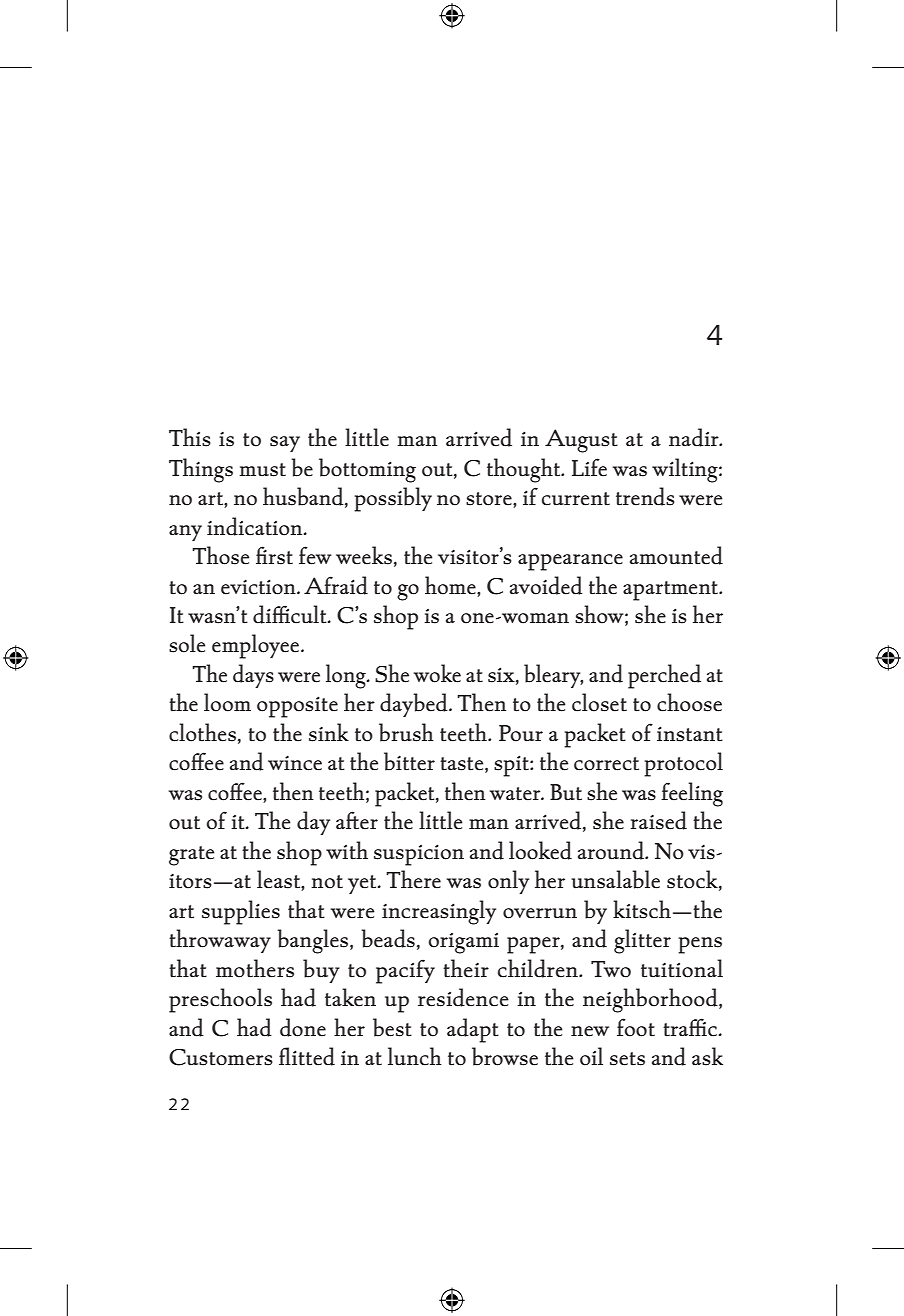 Image resolution: width=904 pixels, height=1316 pixels. What do you see at coordinates (636, 1027) in the image?
I see `foot` at bounding box center [636, 1027].
